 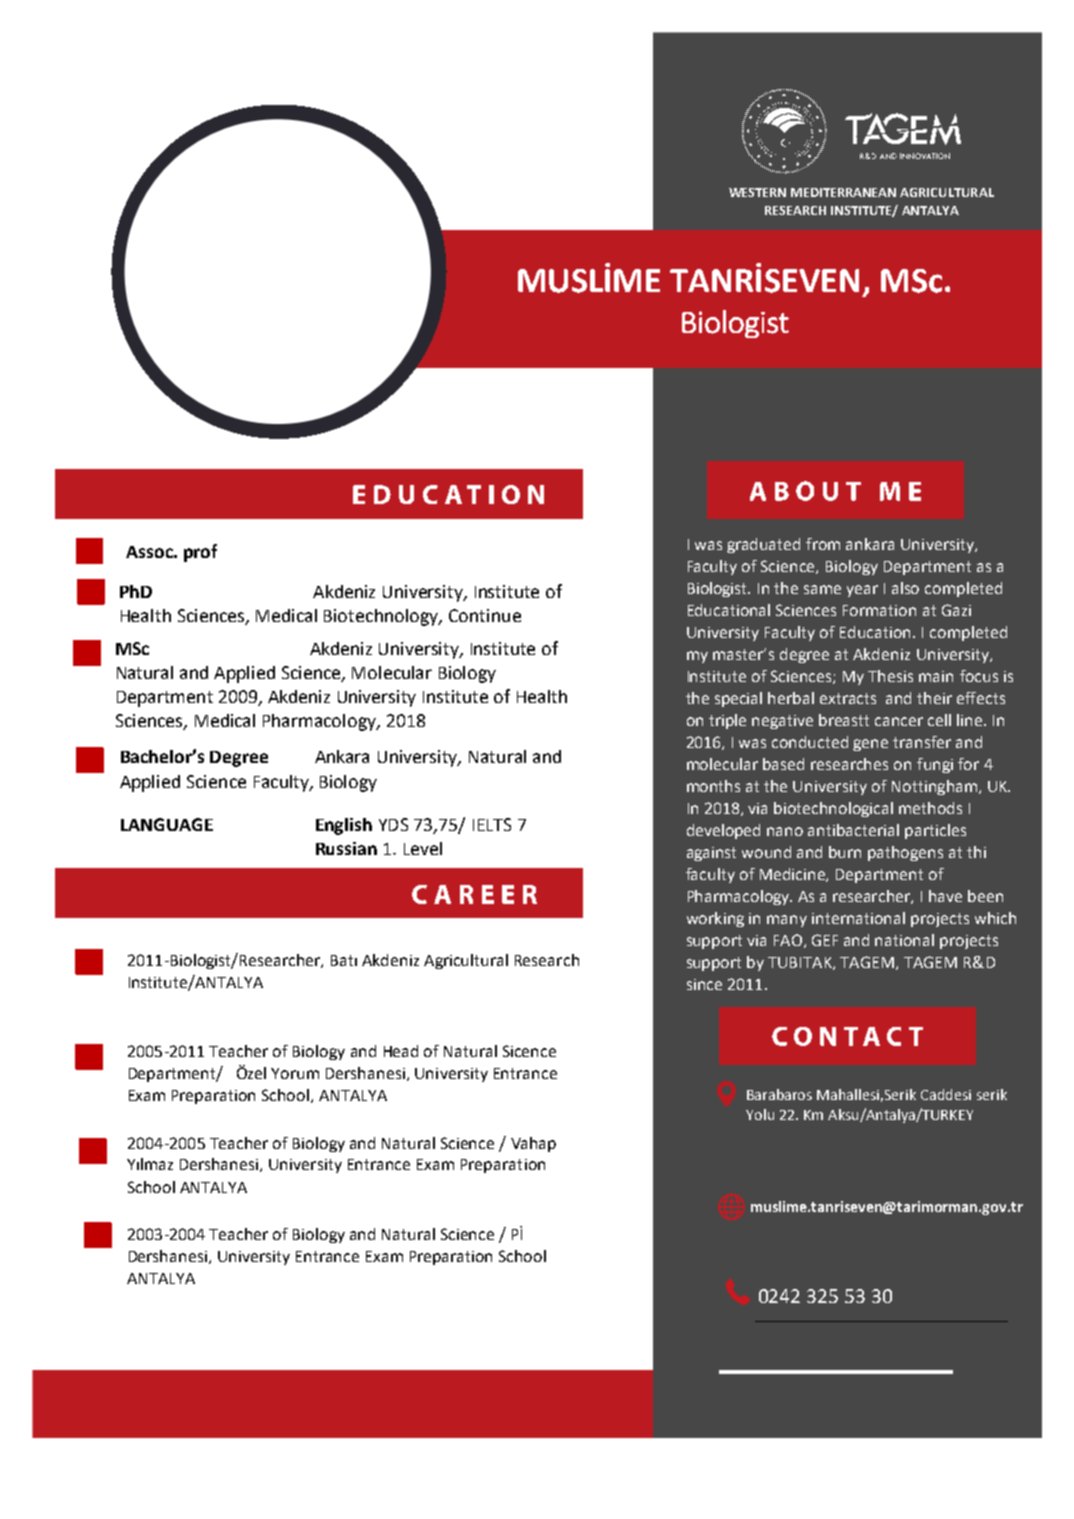 What do you see at coordinates (295, 1073) in the screenshot?
I see `Yorum` at bounding box center [295, 1073].
